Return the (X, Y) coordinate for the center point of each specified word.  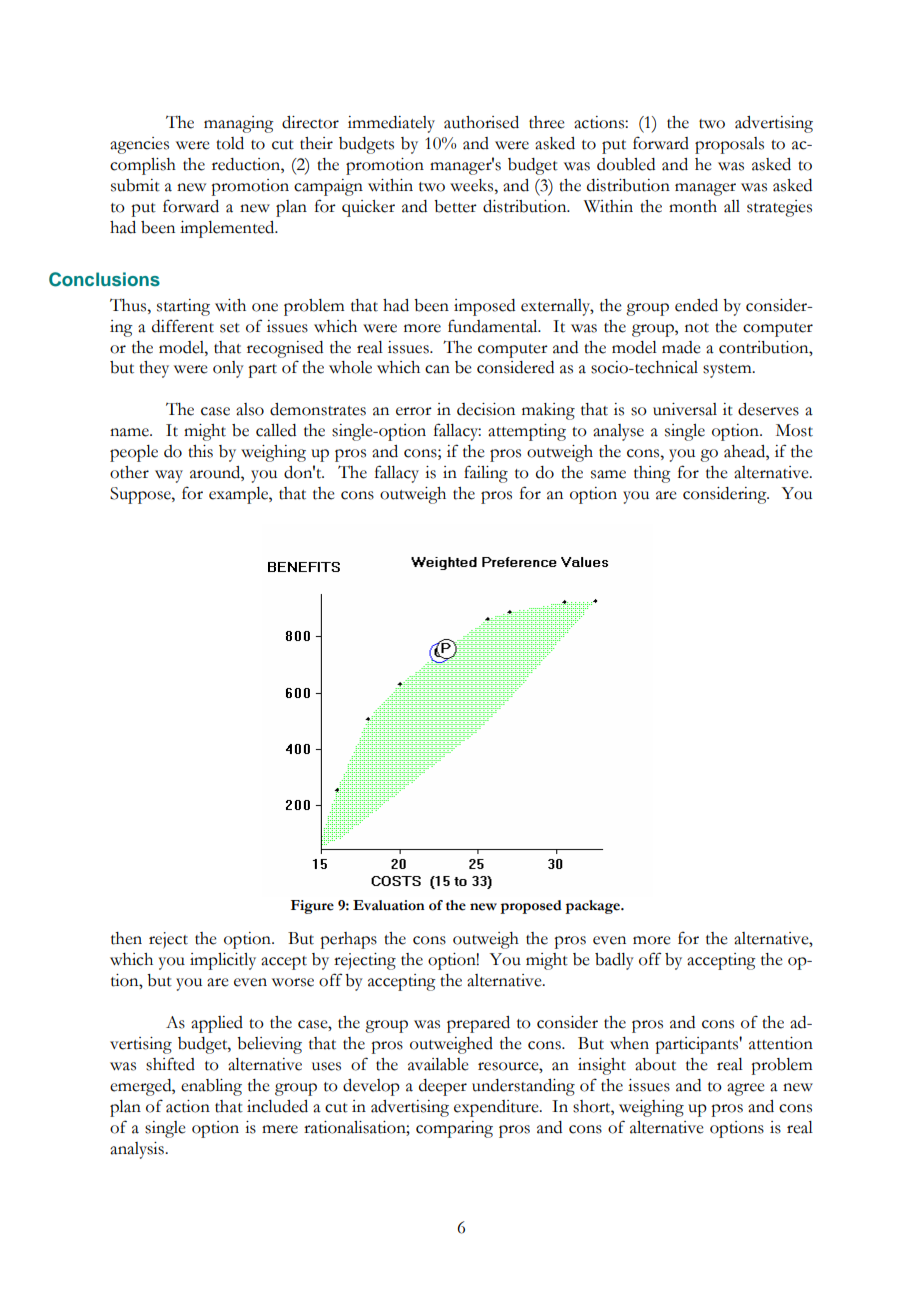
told (230, 143)
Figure (312, 907)
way (169, 476)
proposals (729, 145)
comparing (454, 1129)
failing (486, 474)
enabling (211, 1087)
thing (652, 474)
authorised (481, 122)
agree (746, 1089)
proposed (531, 907)
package (593, 907)
